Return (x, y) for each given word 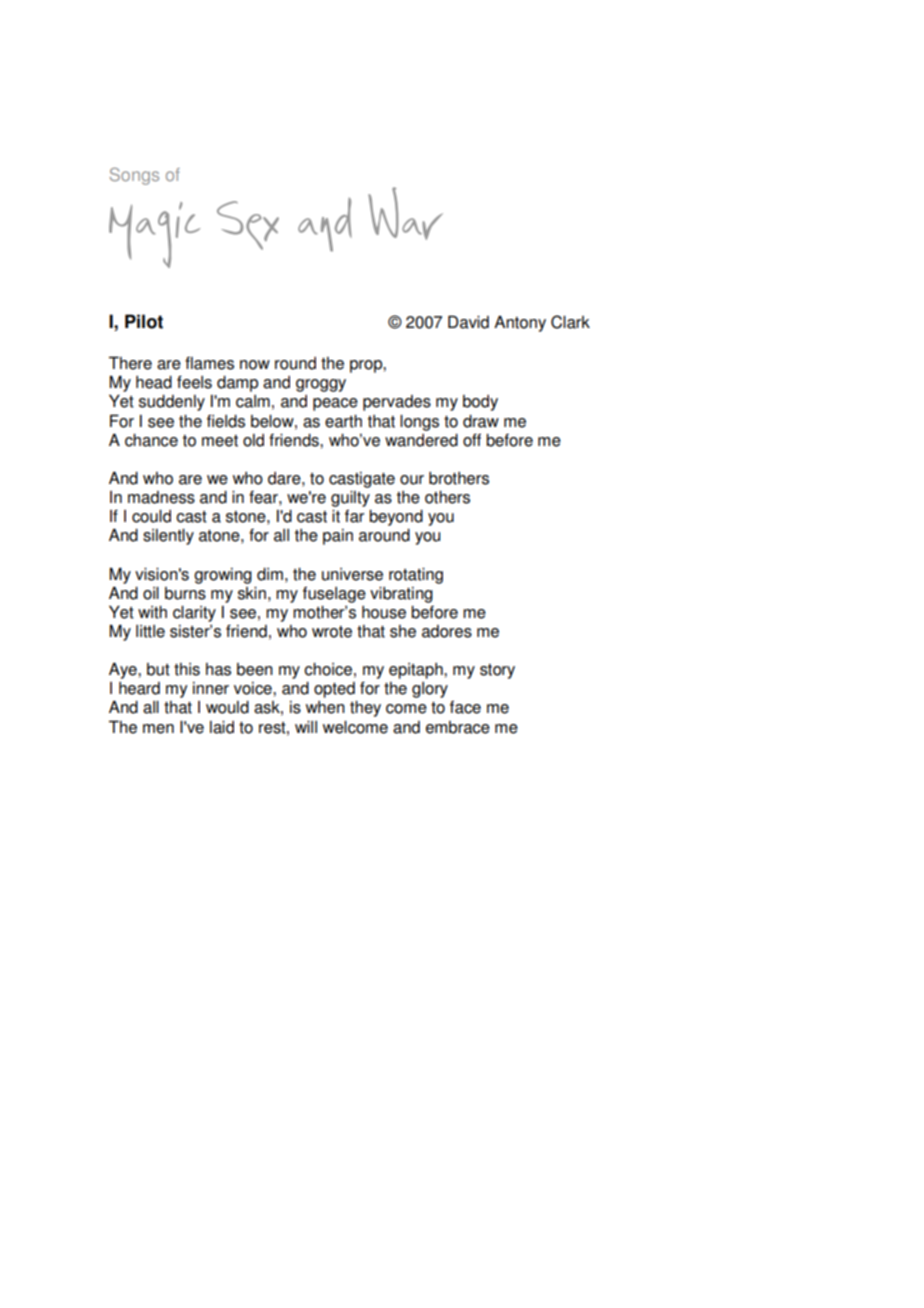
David (468, 322)
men (158, 729)
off (472, 440)
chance (151, 440)
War (405, 213)
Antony (520, 324)
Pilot (144, 321)
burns (185, 593)
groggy (321, 385)
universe (352, 574)
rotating (416, 576)
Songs (134, 176)
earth (343, 421)
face (465, 707)
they (365, 709)
